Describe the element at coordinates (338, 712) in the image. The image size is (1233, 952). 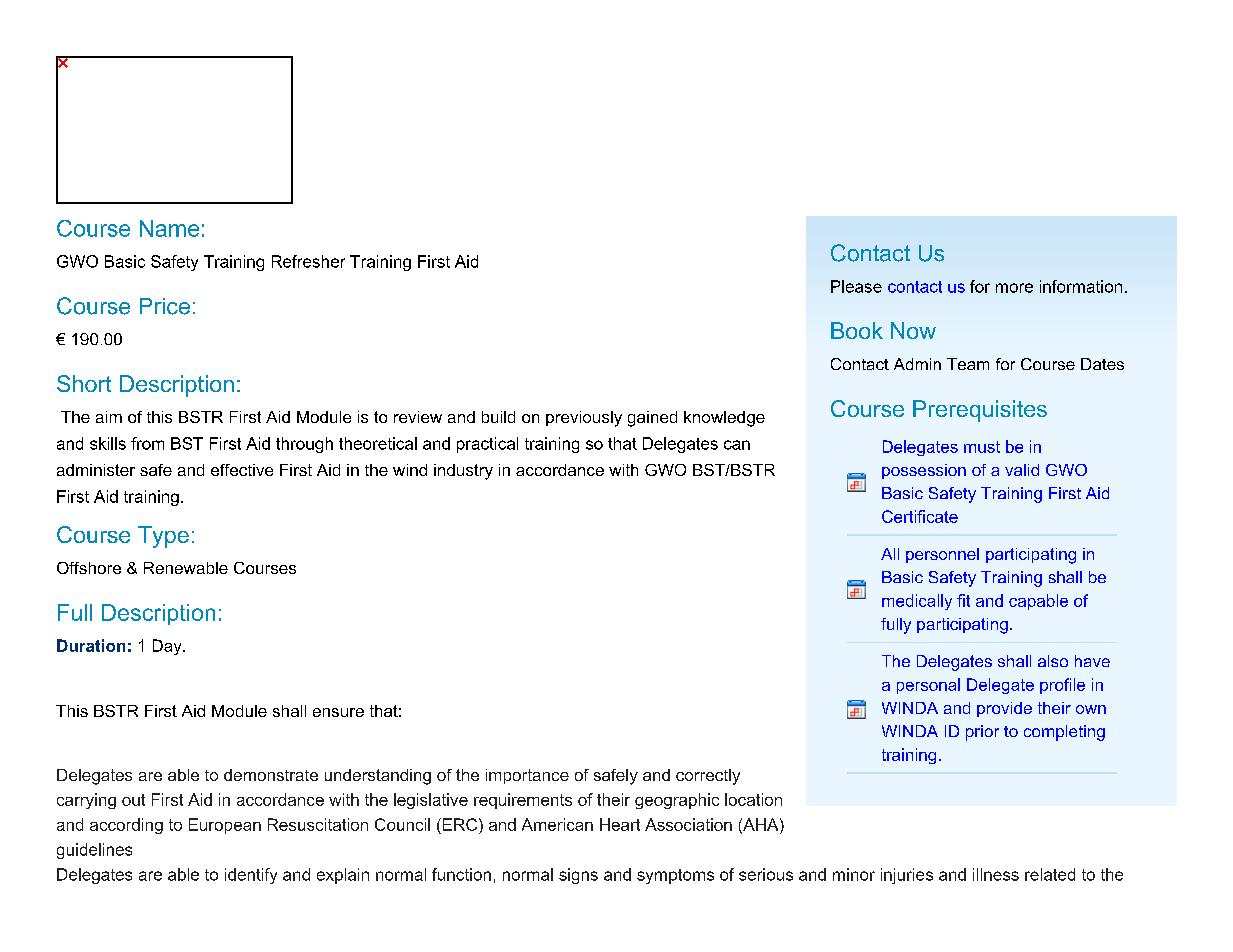
I see `ensure` at that location.
